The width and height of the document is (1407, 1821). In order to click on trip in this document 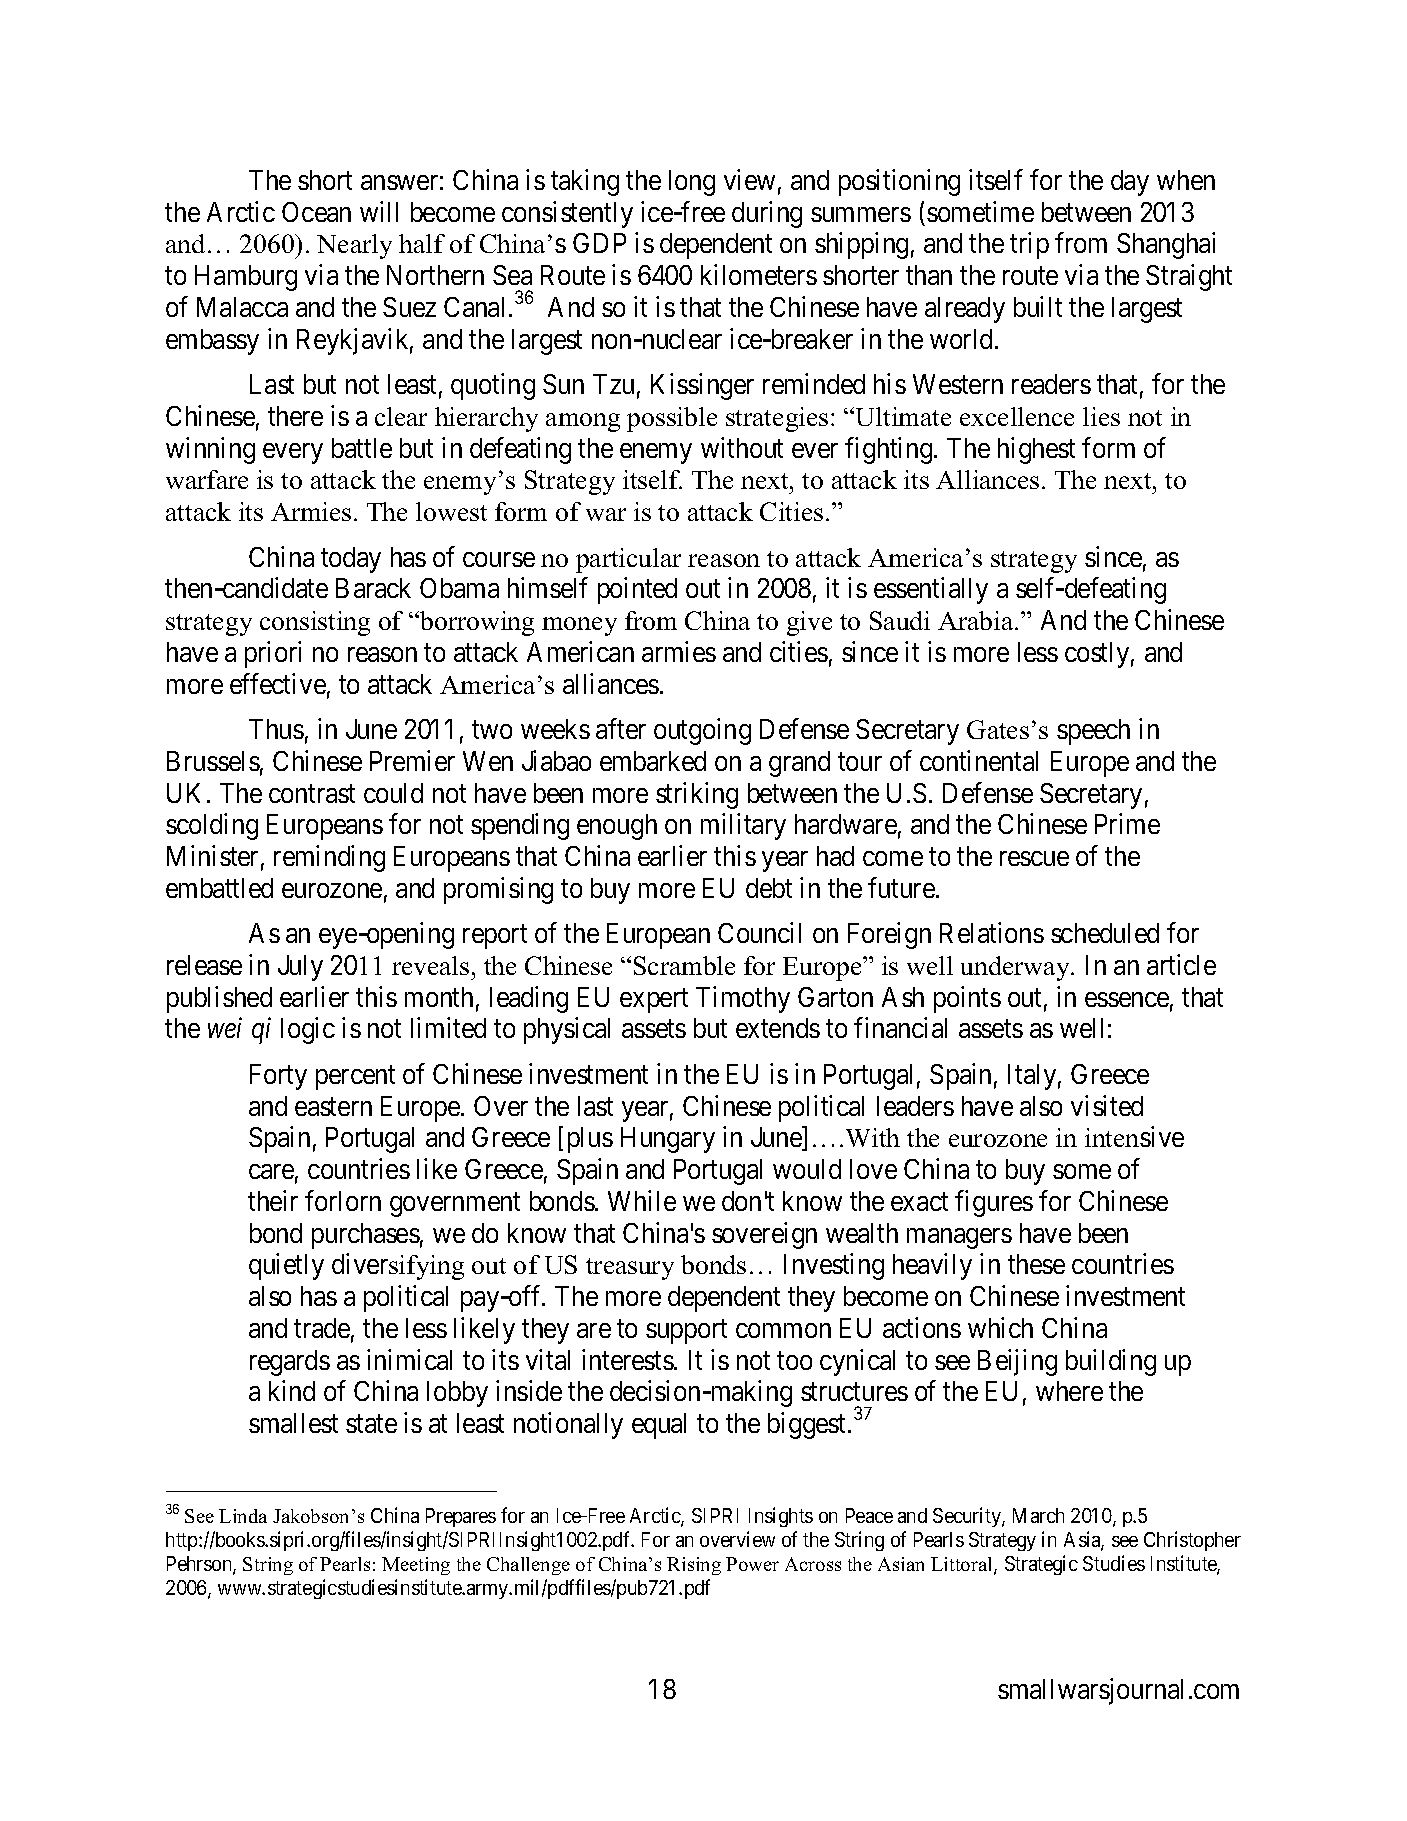, I will do `click(1029, 246)`.
